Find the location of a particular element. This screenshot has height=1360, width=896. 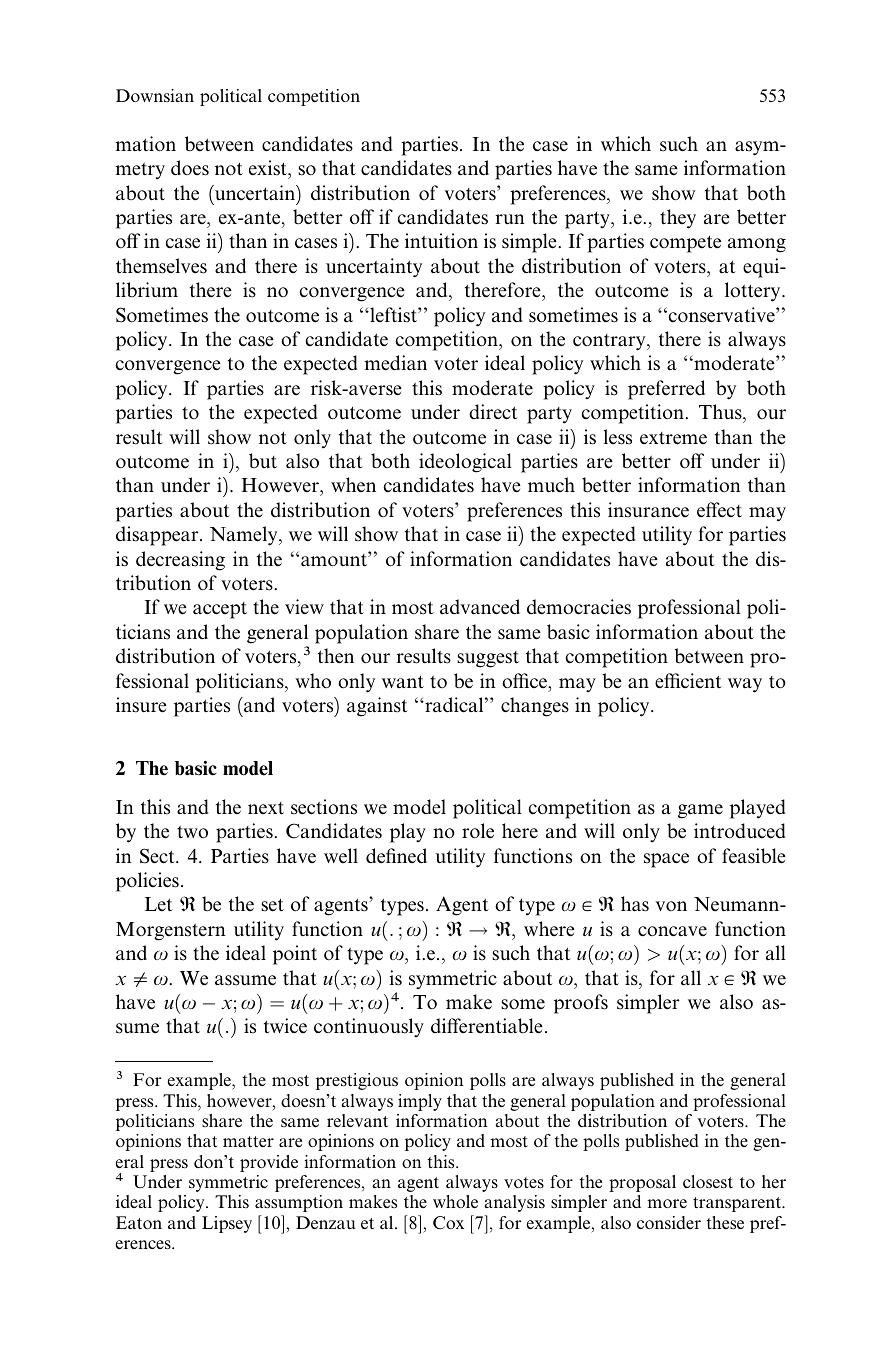

they is located at coordinates (678, 219).
